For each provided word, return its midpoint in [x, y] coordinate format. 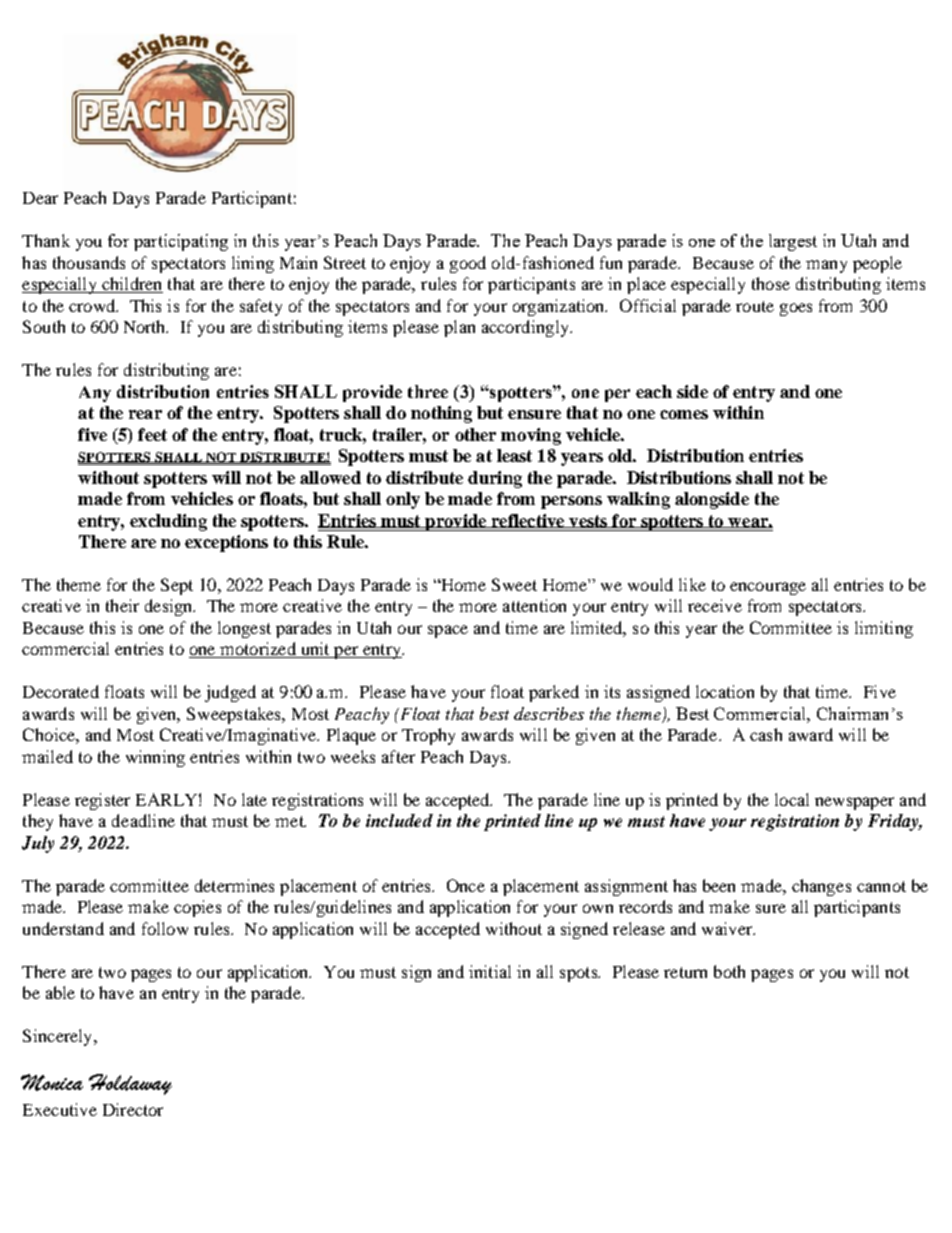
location [725, 691]
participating [181, 242]
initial [490, 971]
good [468, 264]
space [448, 631]
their [122, 605]
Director [133, 1109]
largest [793, 242]
